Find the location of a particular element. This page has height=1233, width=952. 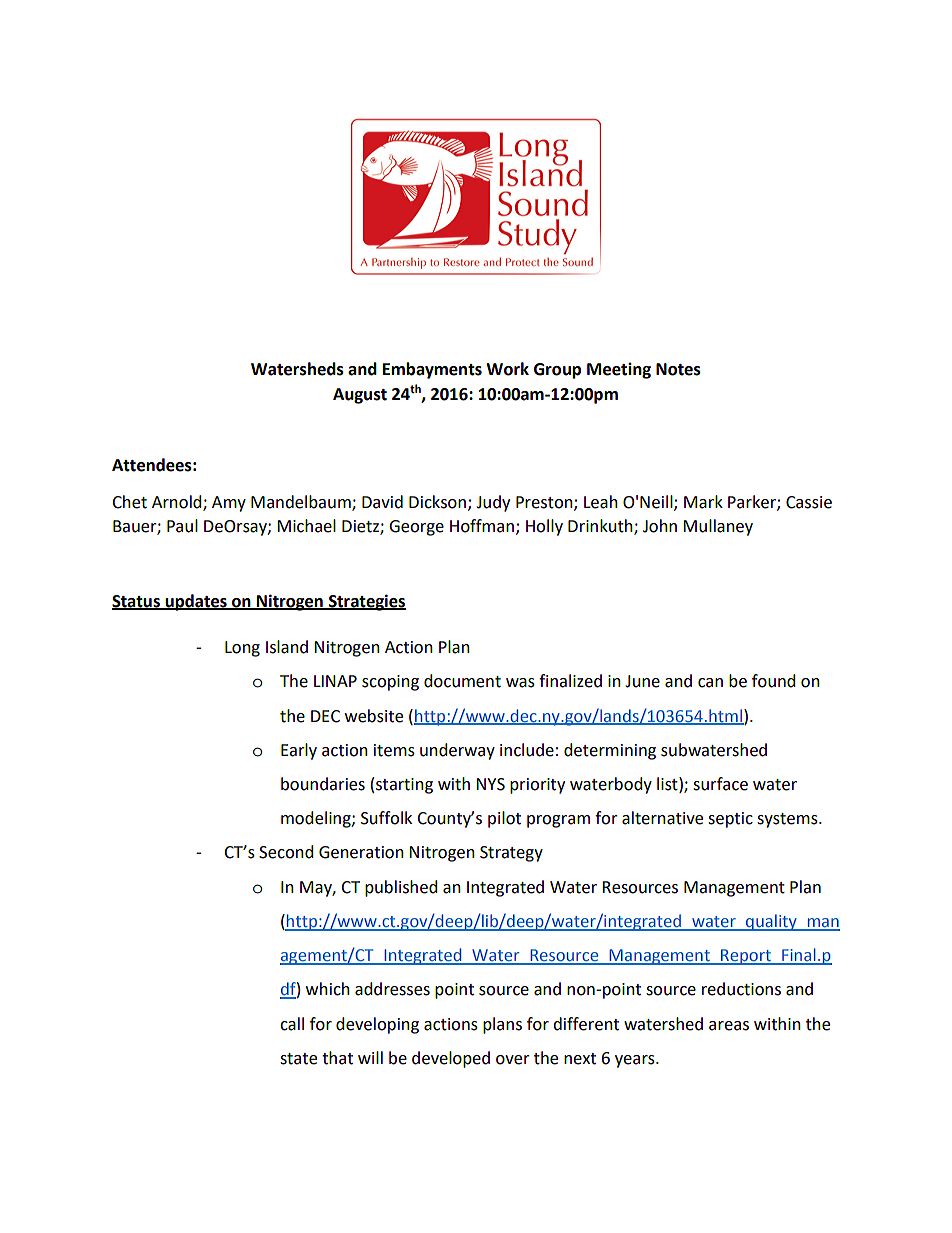

August is located at coordinates (360, 396).
